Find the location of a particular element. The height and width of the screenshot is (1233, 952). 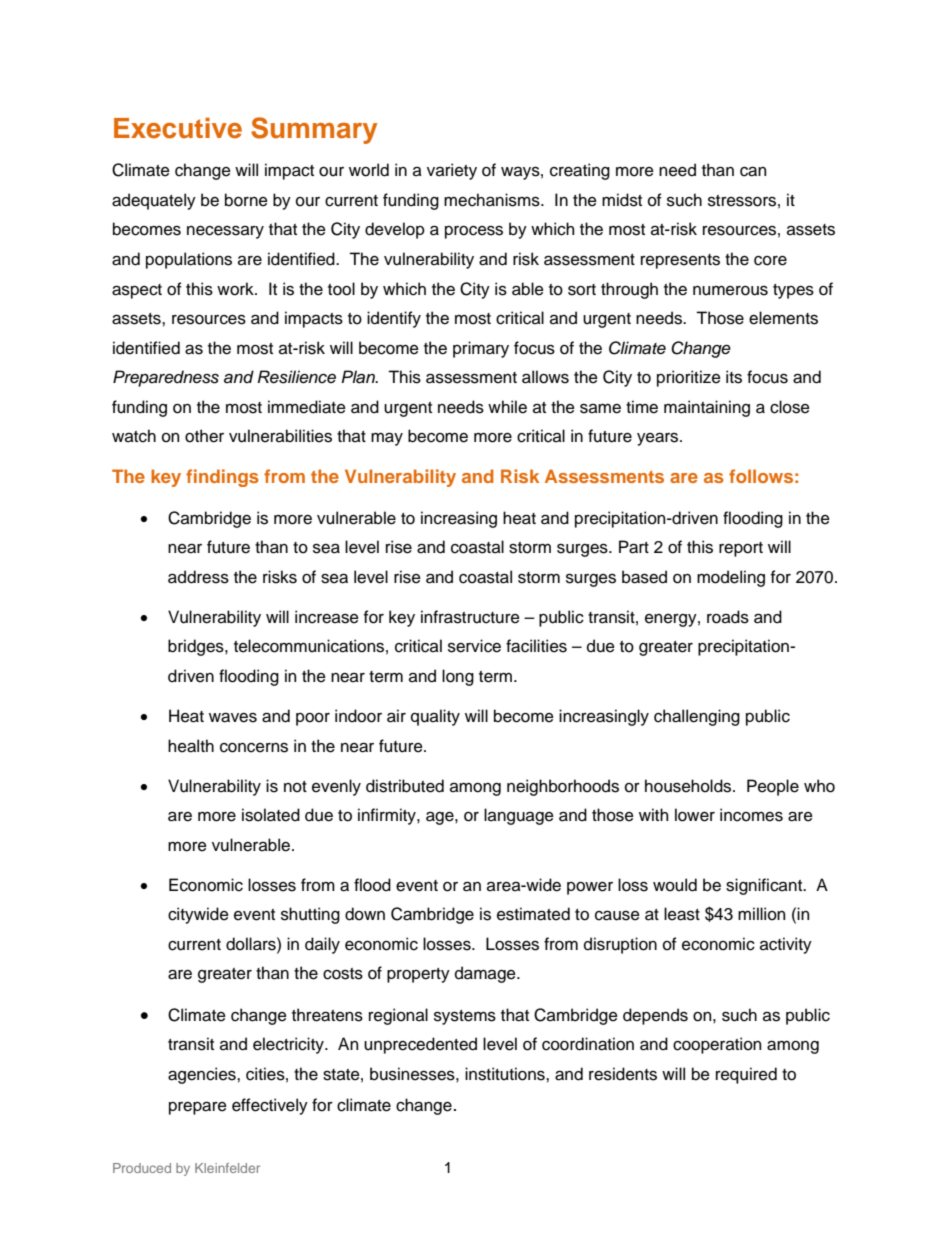

estimated is located at coordinates (533, 914).
